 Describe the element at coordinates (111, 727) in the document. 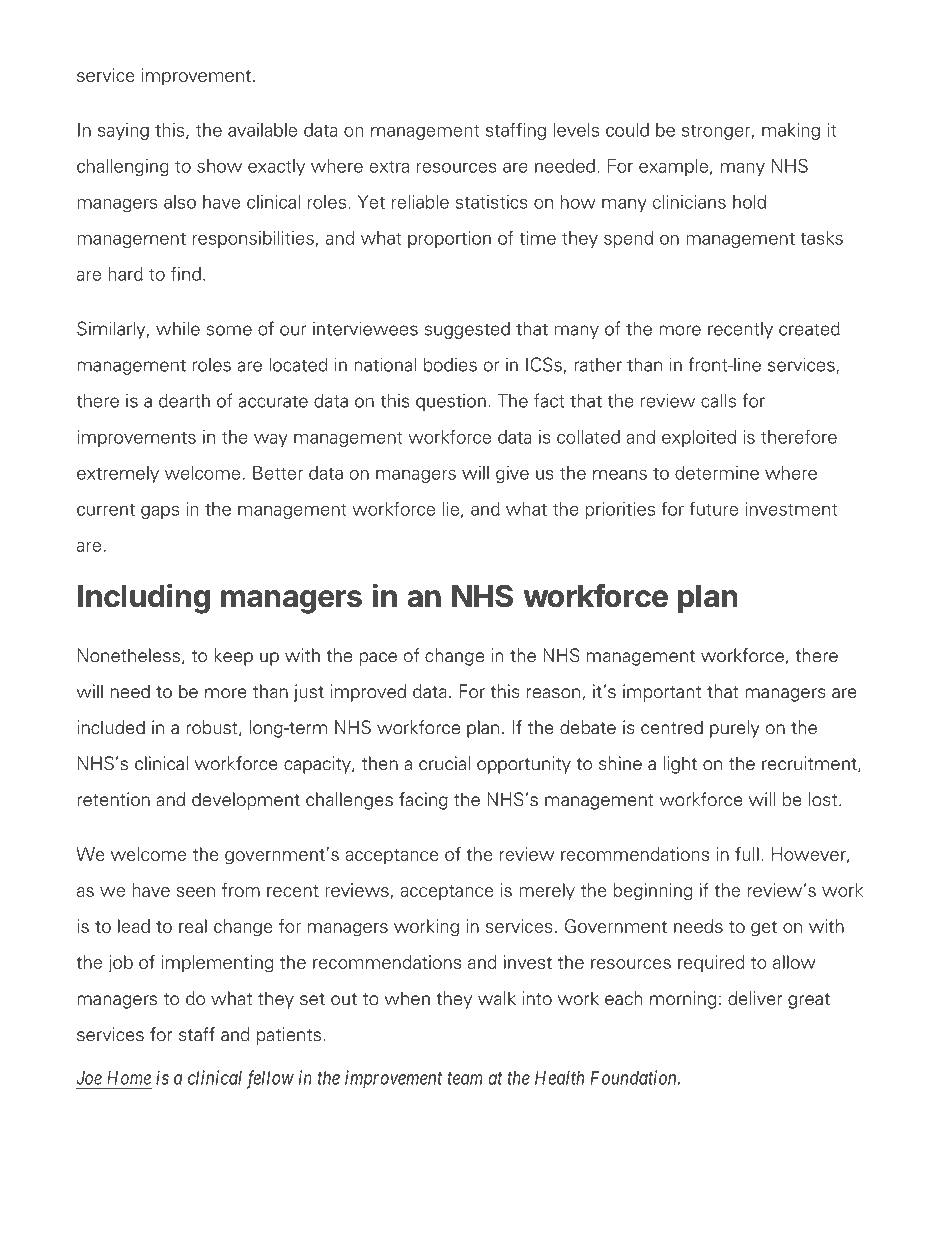

I see `included` at that location.
